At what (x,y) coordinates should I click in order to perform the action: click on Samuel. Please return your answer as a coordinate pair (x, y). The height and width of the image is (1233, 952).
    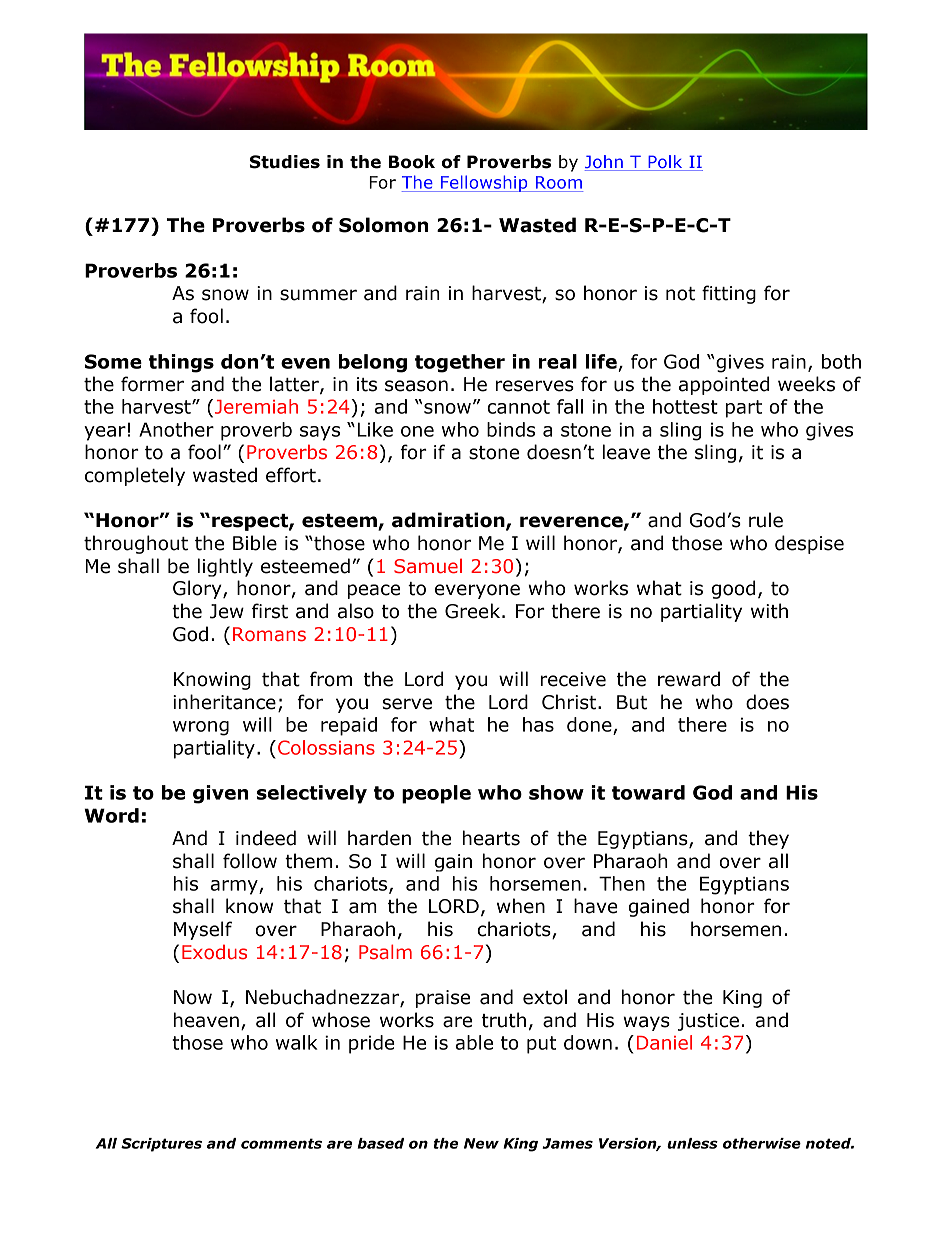
    Looking at the image, I should click on (428, 566).
